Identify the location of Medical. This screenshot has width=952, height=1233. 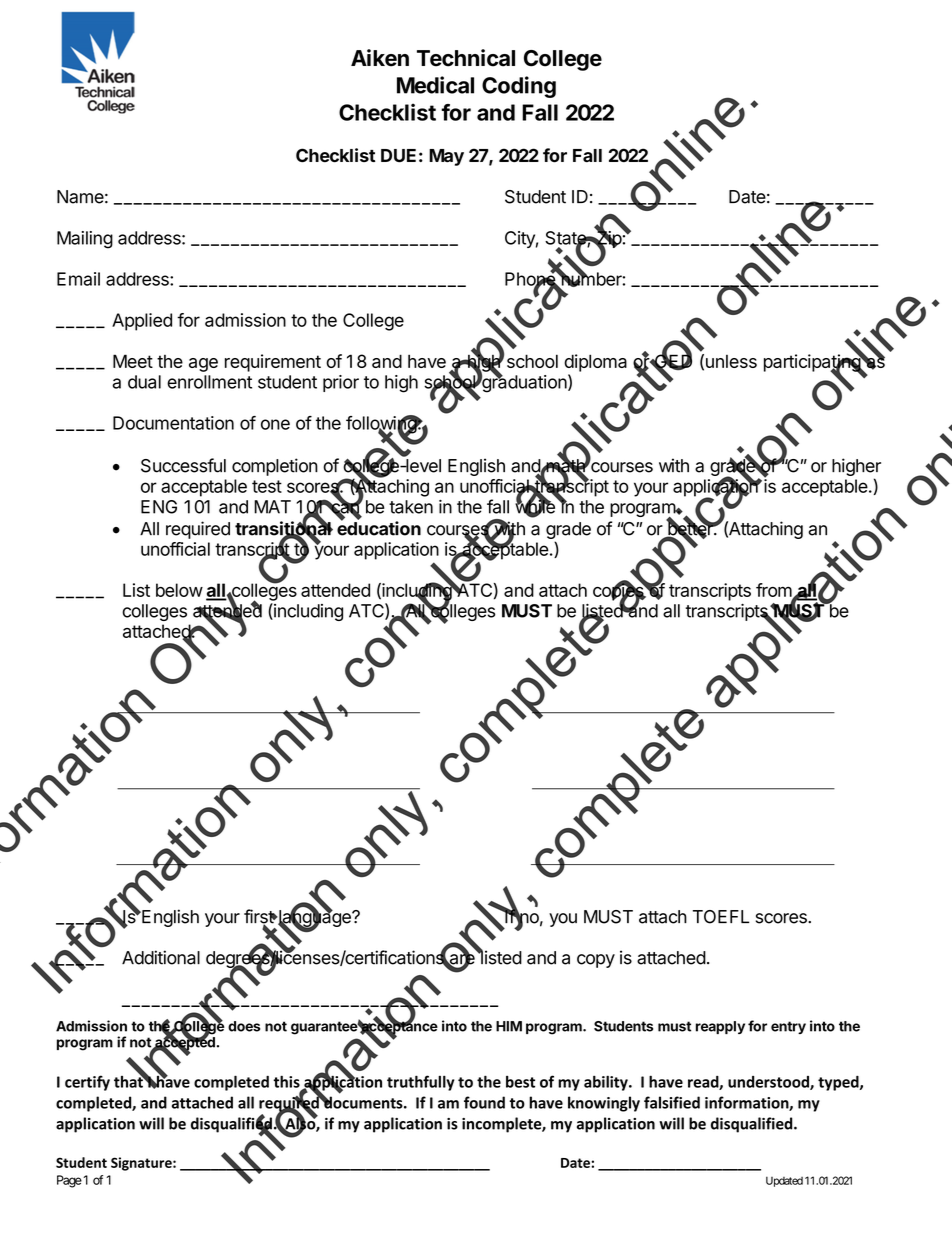
(435, 85).
